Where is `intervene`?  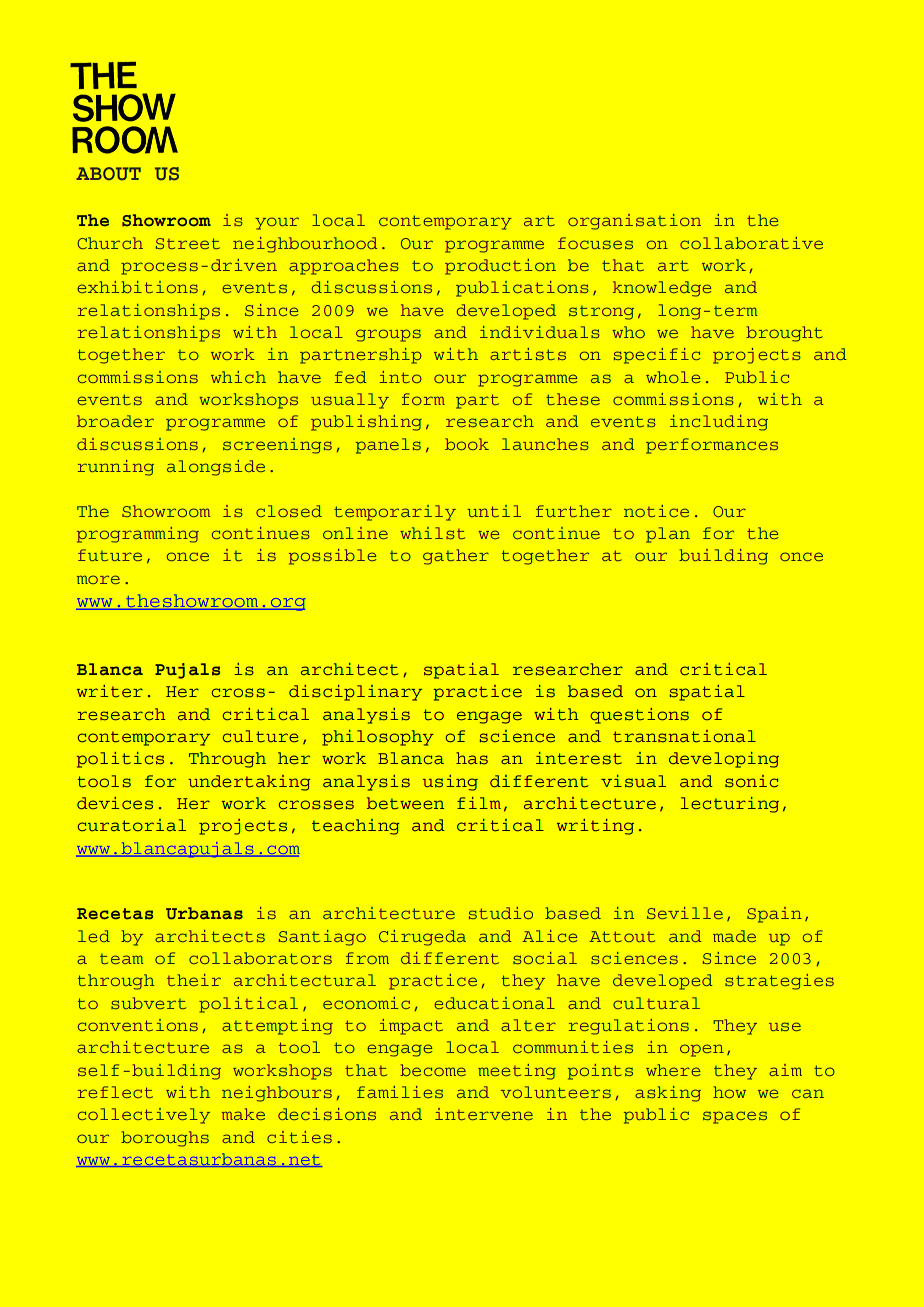
intervene is located at coordinates (484, 1114).
